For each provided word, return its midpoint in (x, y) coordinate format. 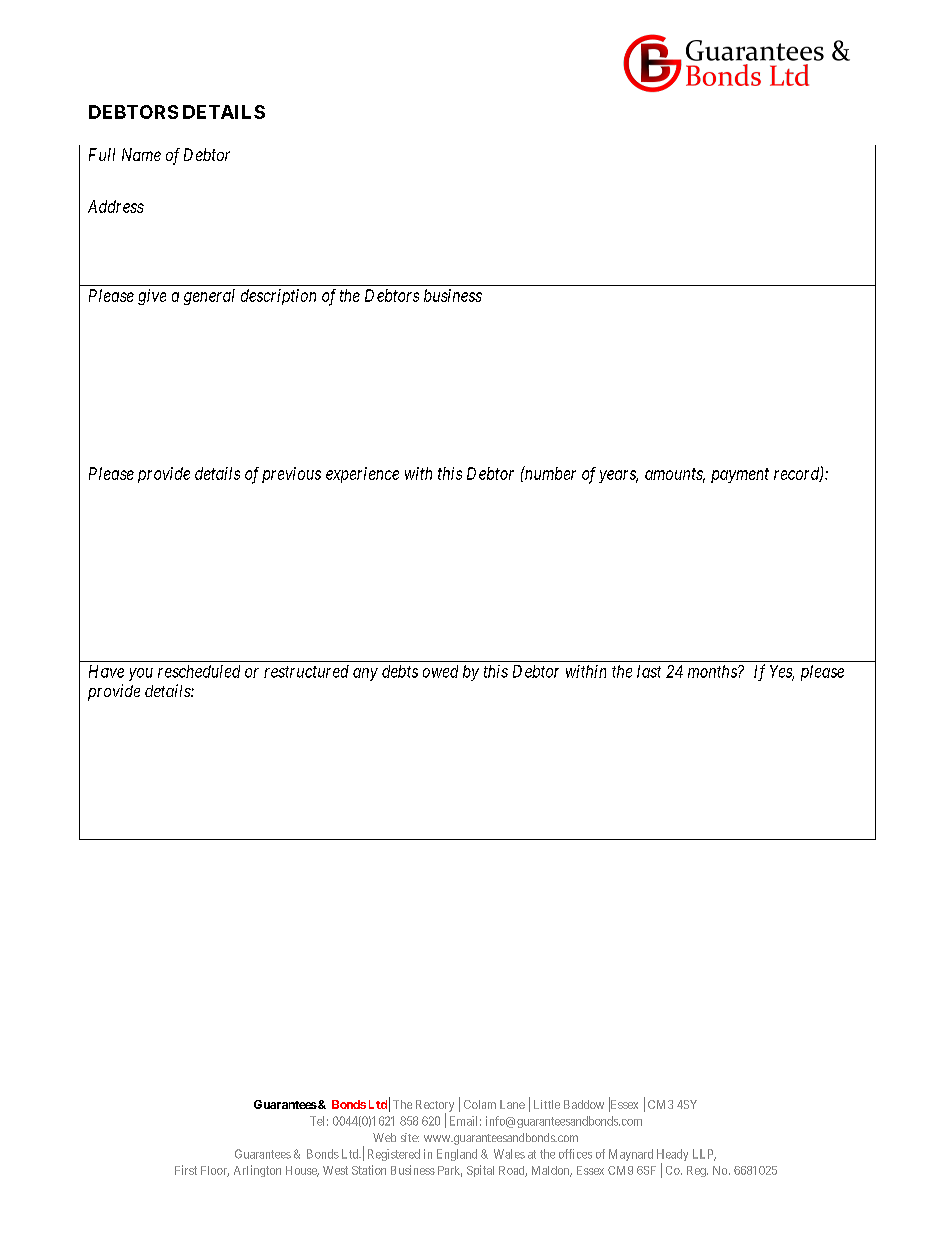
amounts (675, 475)
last (649, 671)
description (278, 297)
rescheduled (199, 671)
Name (141, 154)
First (186, 1170)
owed (440, 671)
